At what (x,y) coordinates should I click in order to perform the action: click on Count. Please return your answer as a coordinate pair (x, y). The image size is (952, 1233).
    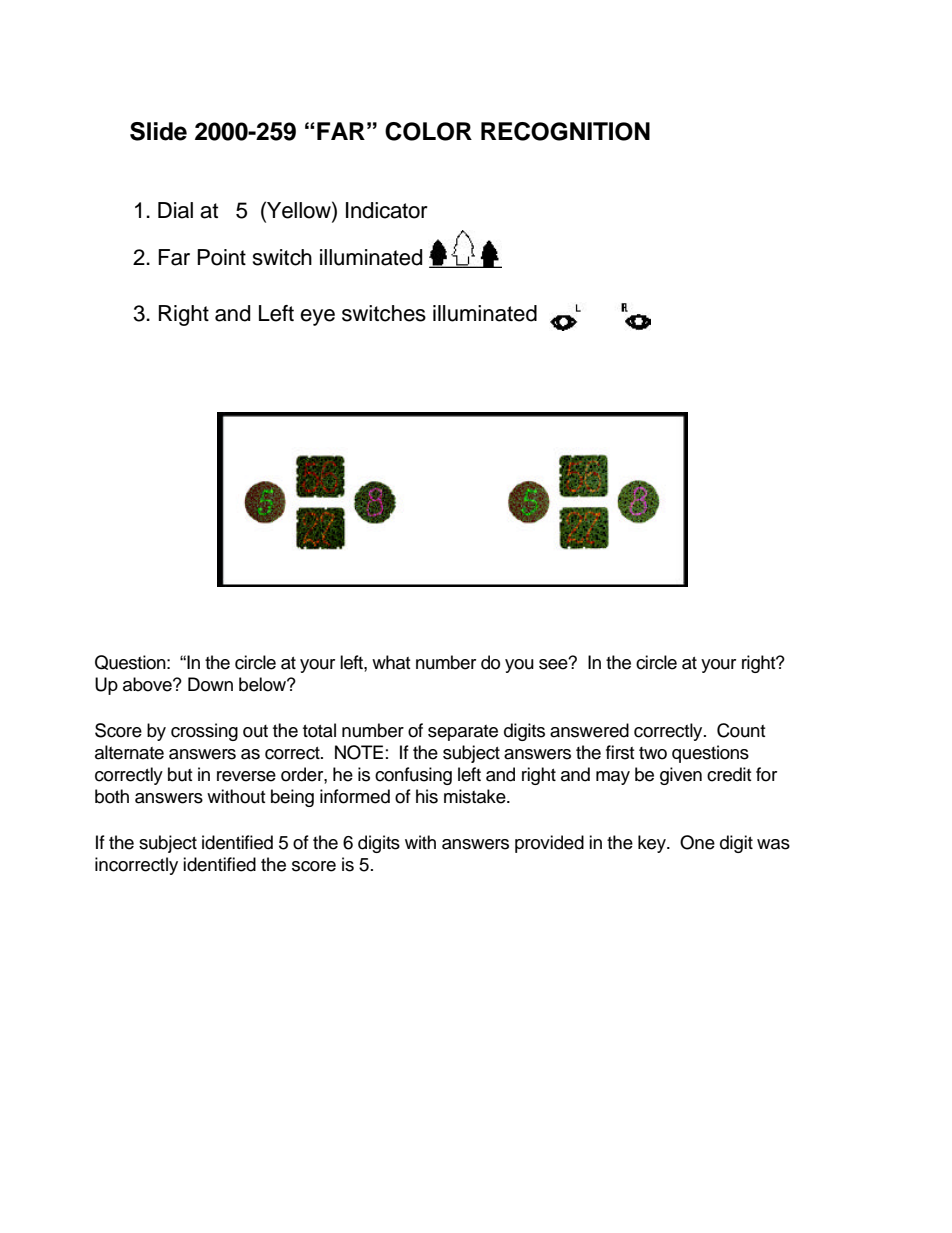
    Looking at the image, I should click on (741, 730).
